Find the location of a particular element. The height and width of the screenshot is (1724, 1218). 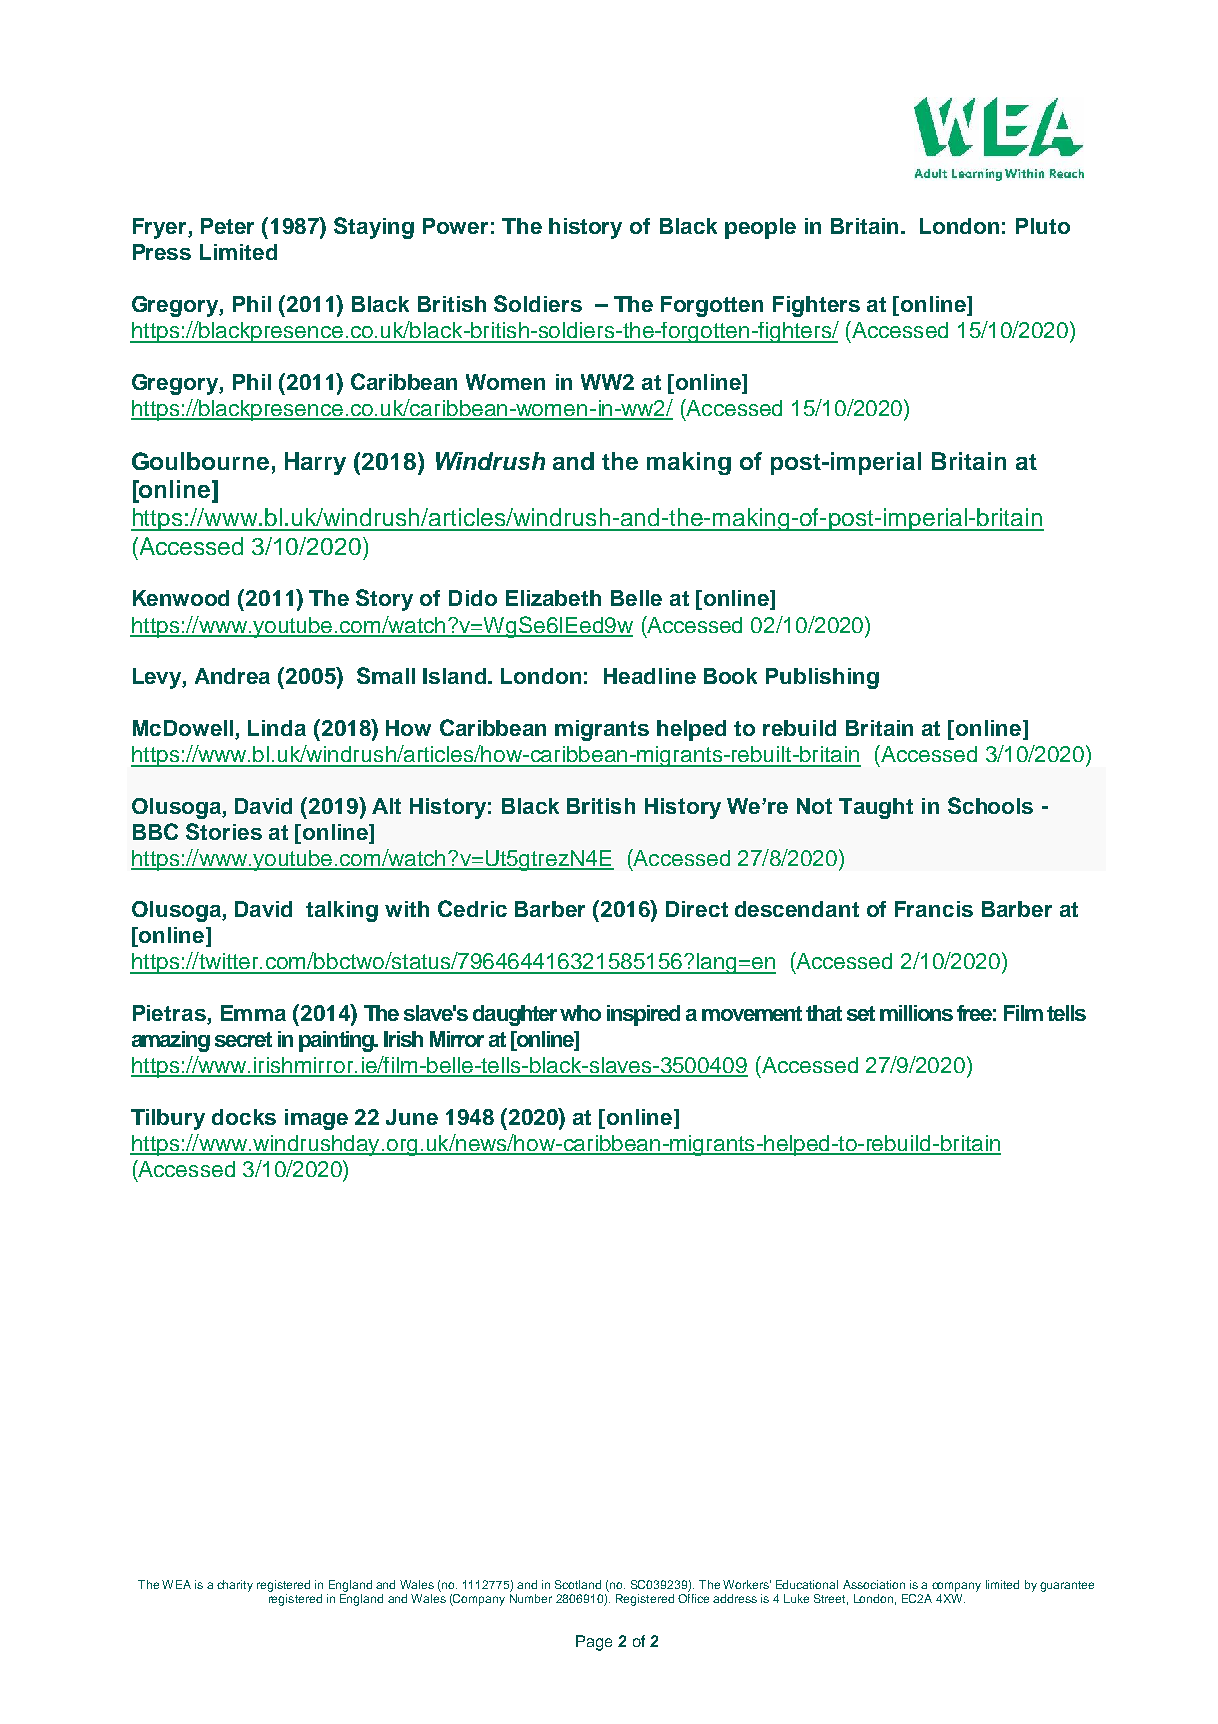

Direct is located at coordinates (697, 909).
